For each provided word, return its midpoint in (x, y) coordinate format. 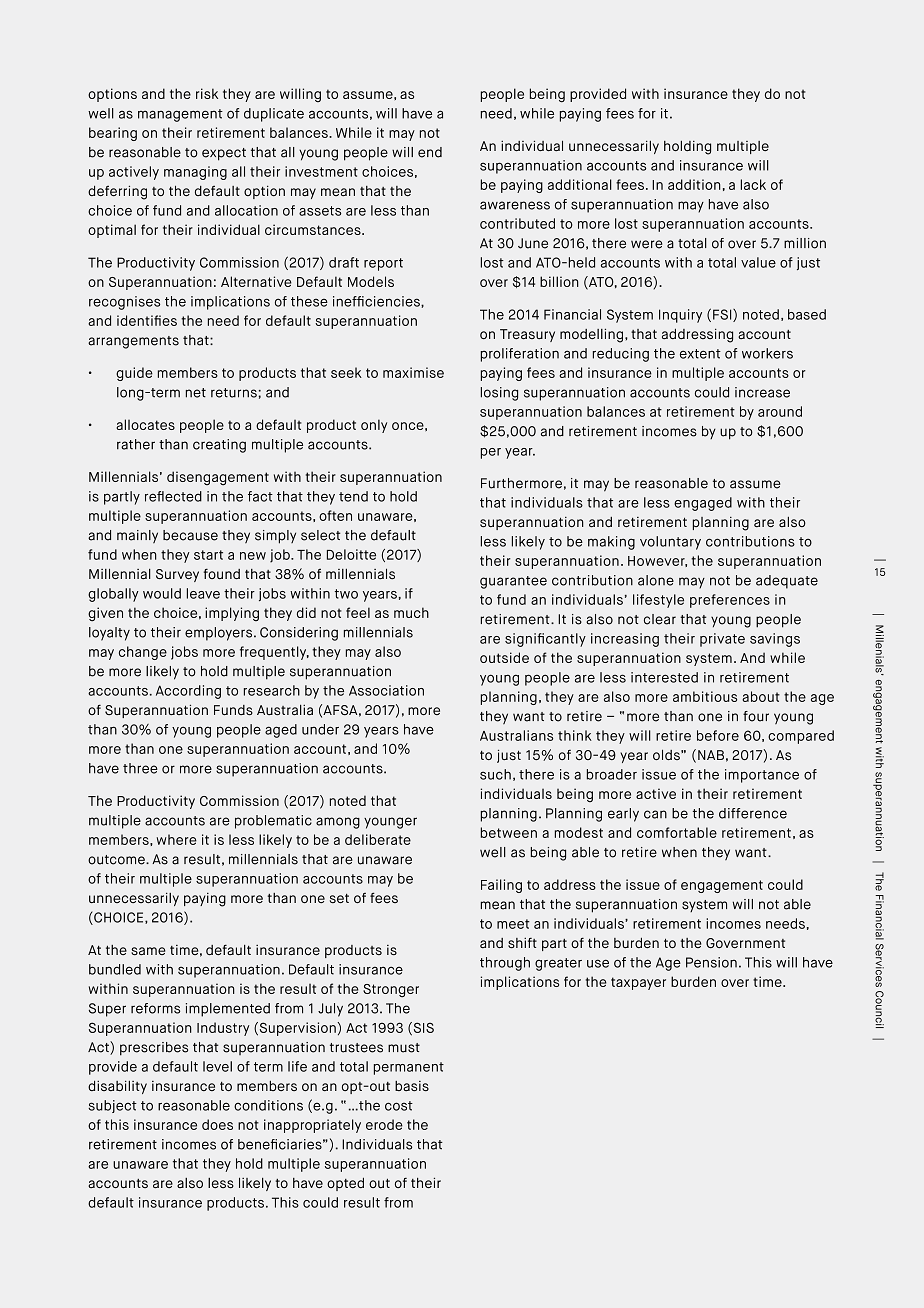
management (180, 115)
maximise (413, 372)
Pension (711, 962)
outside (504, 657)
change (143, 653)
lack (753, 184)
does (217, 1124)
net (196, 393)
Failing (501, 886)
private (722, 640)
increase (762, 392)
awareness (515, 205)
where (177, 839)
